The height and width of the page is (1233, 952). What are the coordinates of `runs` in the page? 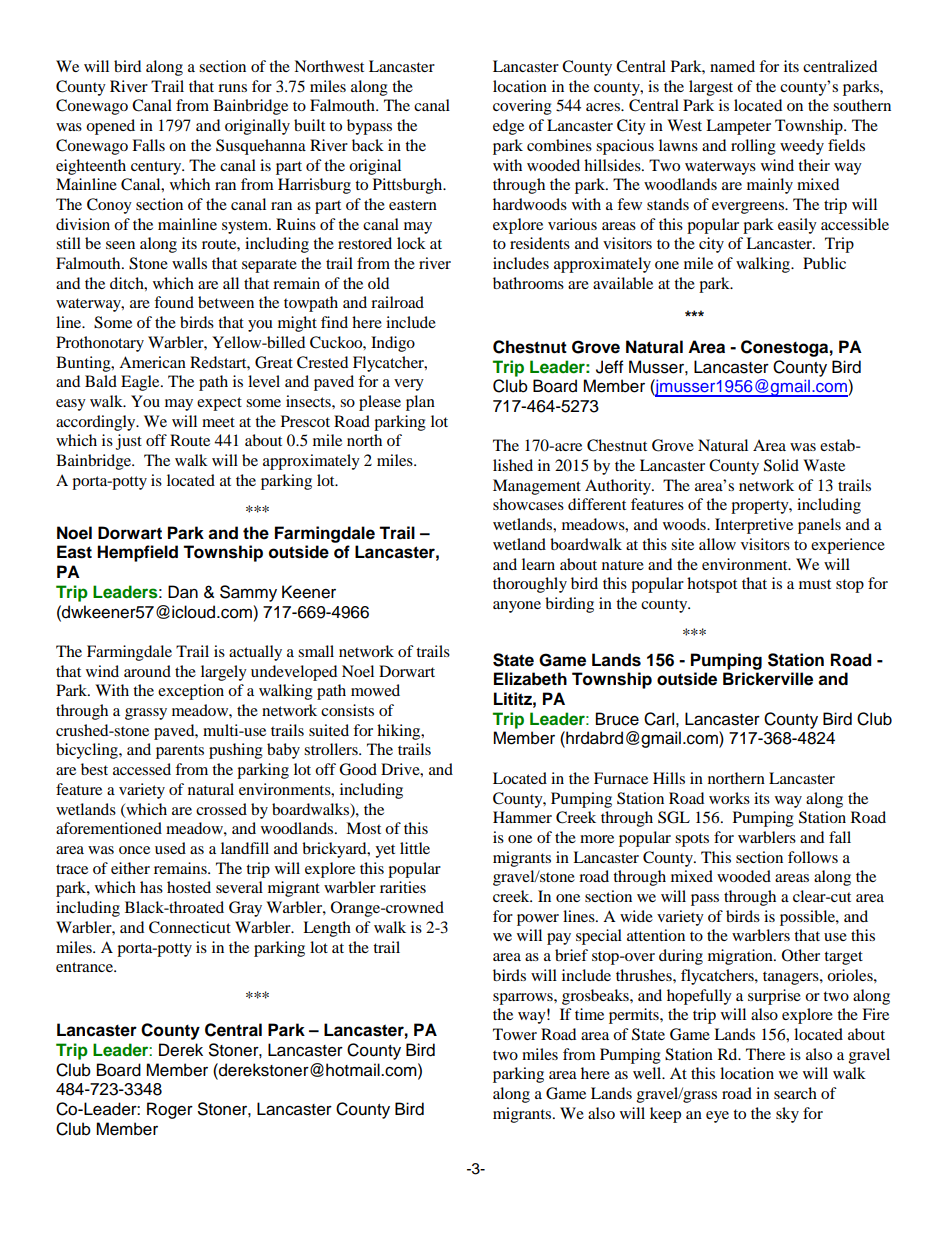 It's located at (232, 88).
